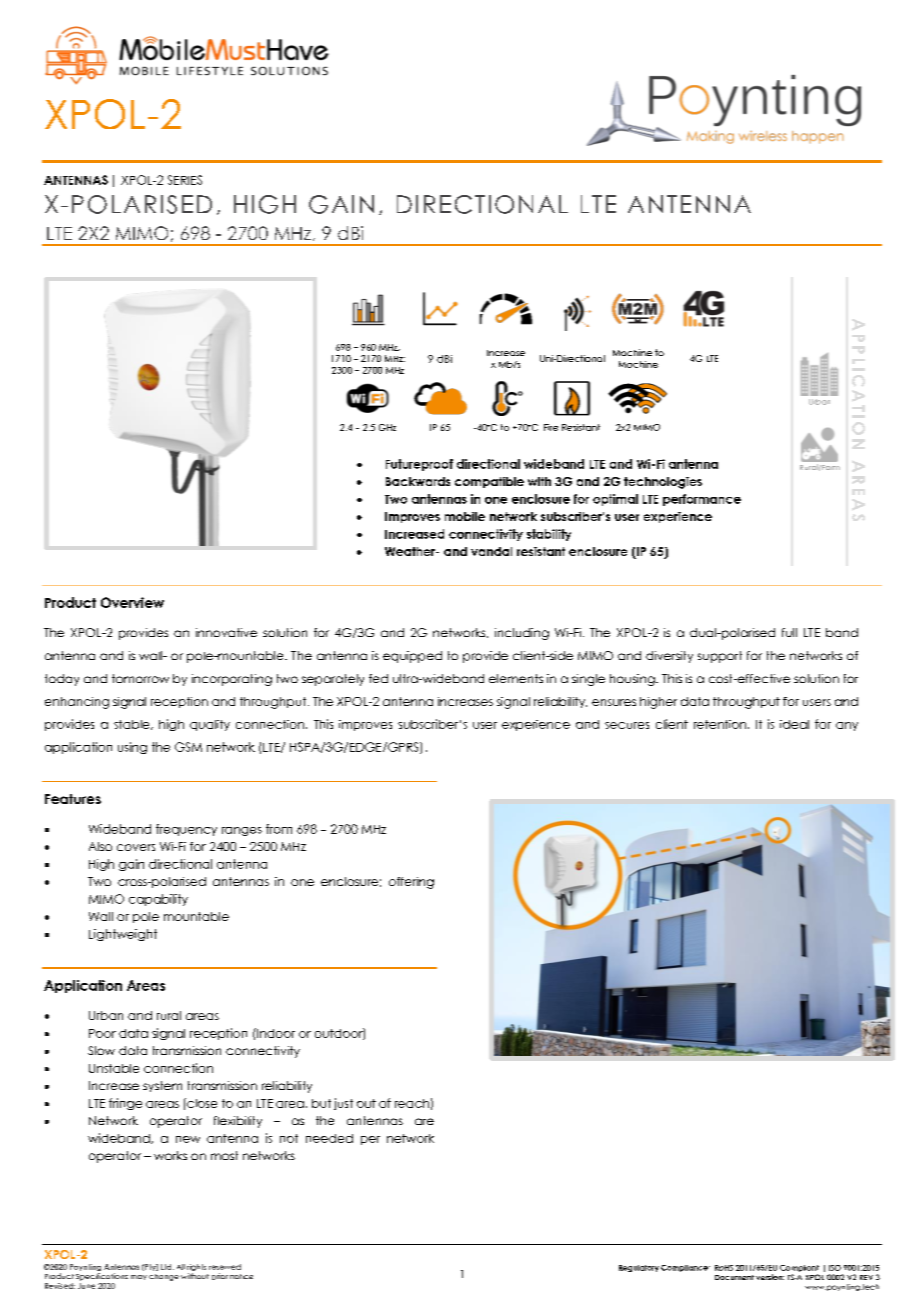  What do you see at coordinates (185, 180) in the screenshot?
I see `SERIES` at bounding box center [185, 180].
